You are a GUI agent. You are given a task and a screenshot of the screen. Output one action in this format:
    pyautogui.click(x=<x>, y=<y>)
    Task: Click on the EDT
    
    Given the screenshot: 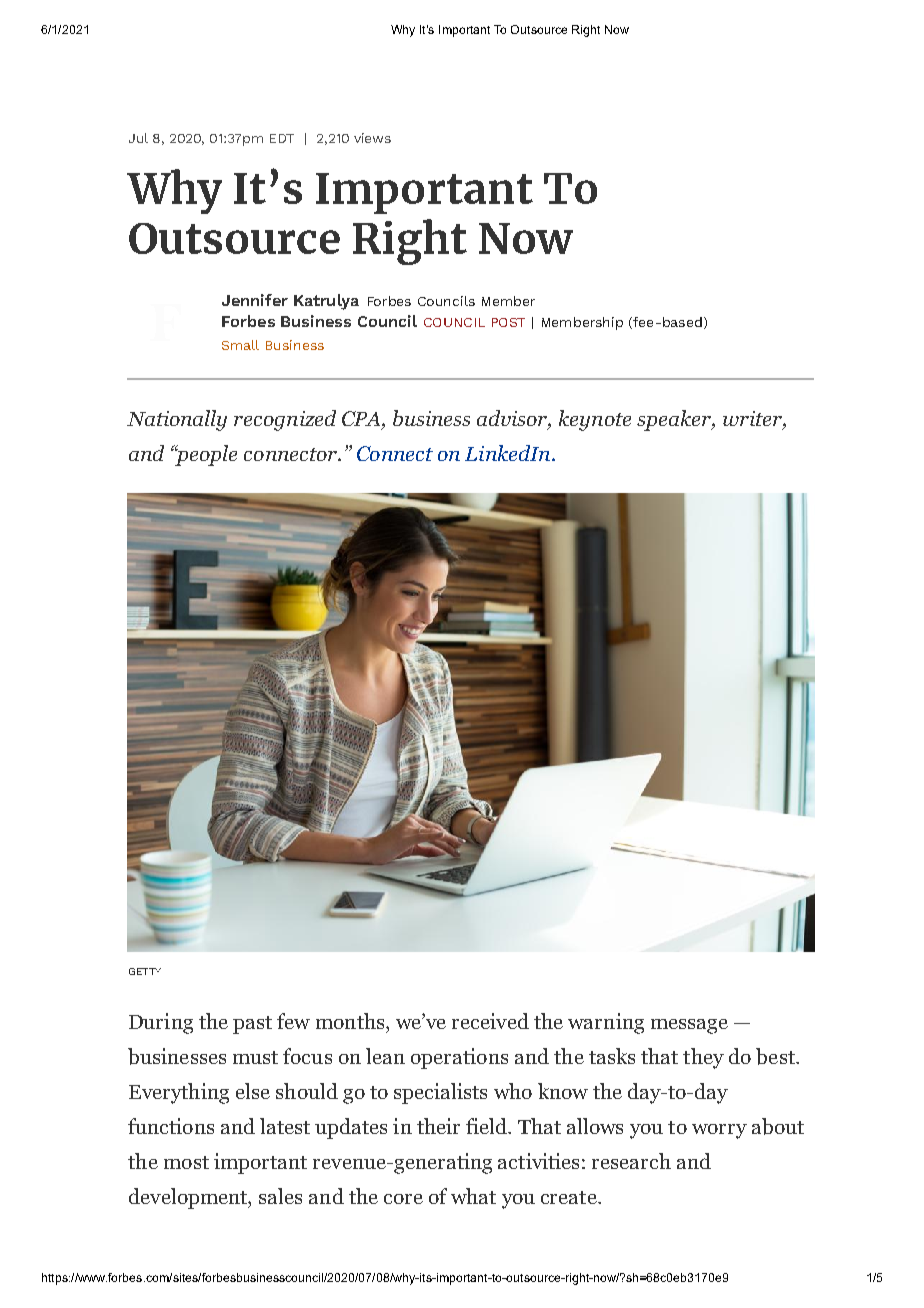 What is the action you would take?
    pyautogui.click(x=282, y=138)
